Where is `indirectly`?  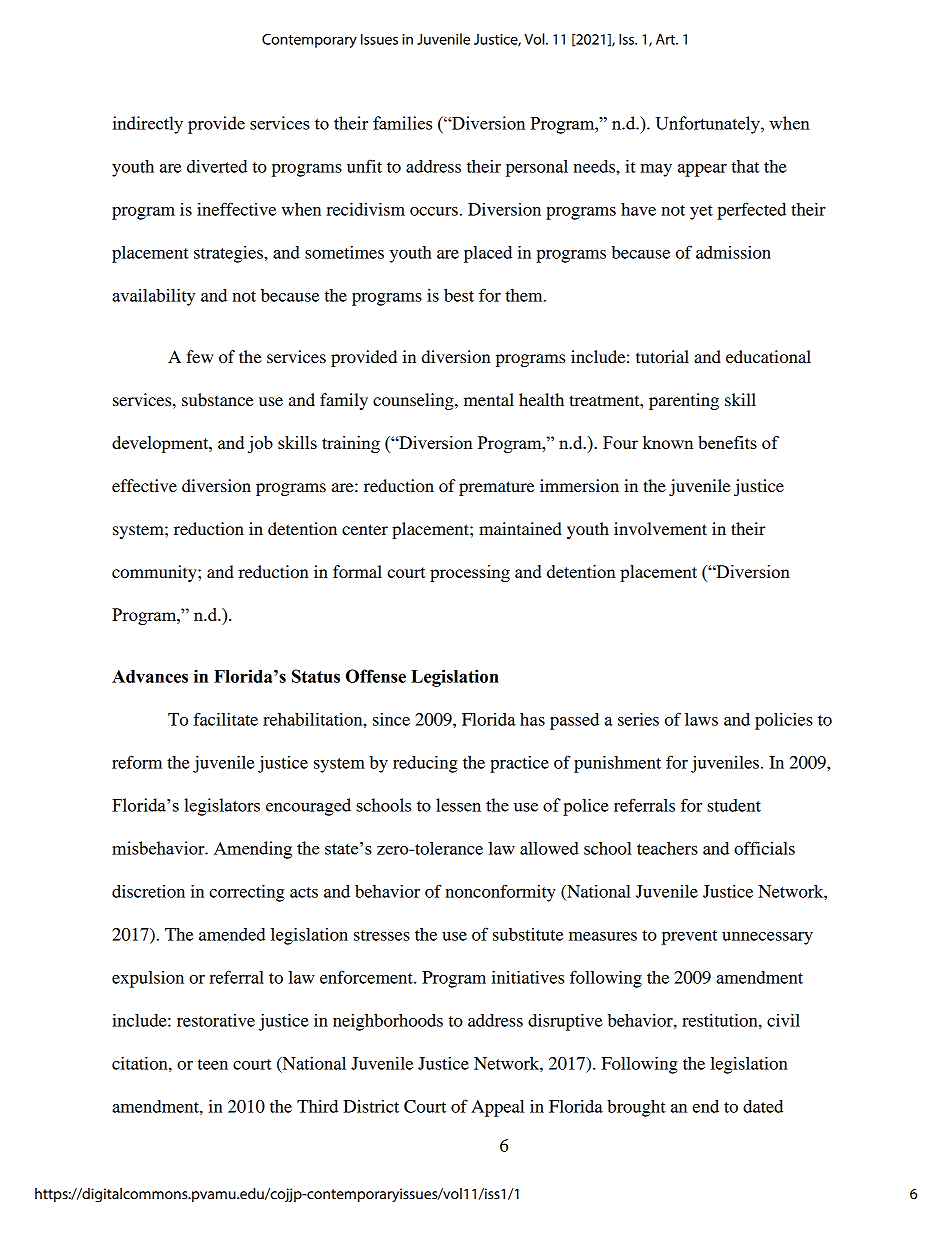
indirectly is located at coordinates (148, 125).
